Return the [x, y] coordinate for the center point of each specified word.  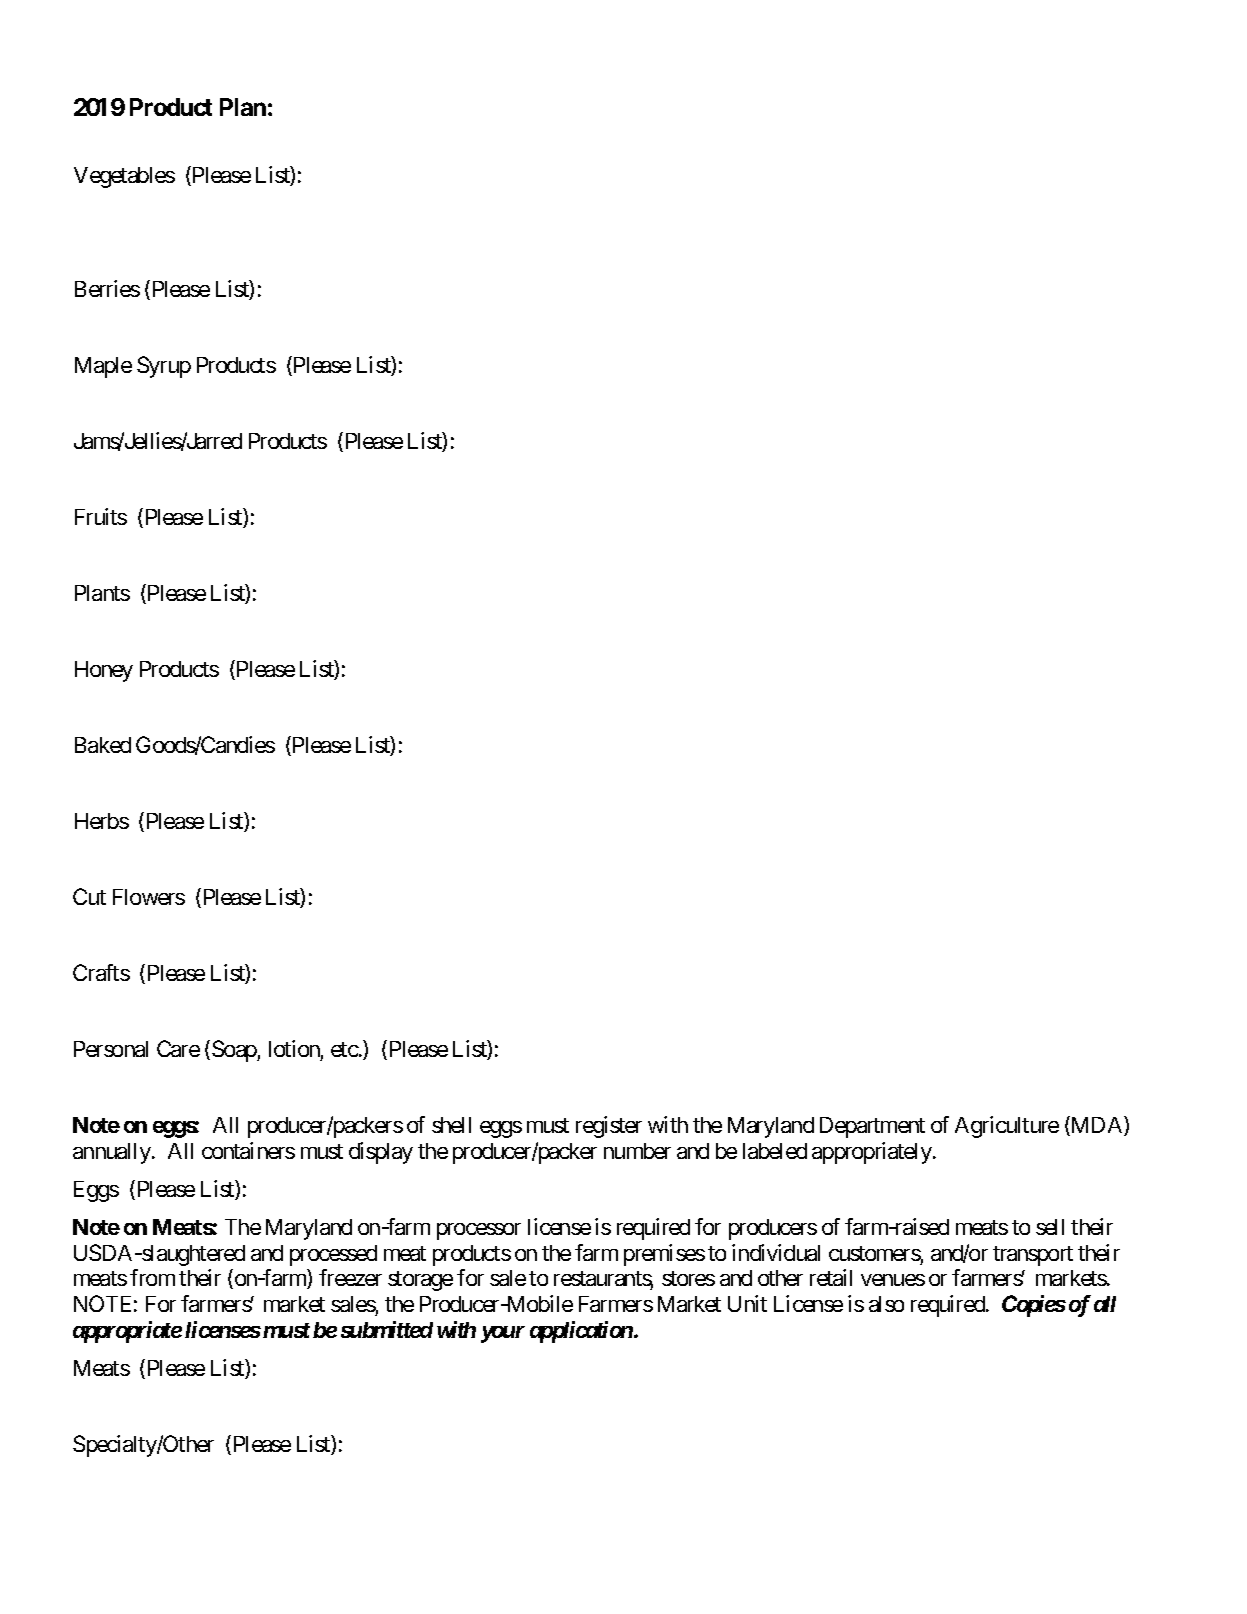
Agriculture [1007, 1127]
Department [872, 1127]
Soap [235, 1051]
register [609, 1127]
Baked [103, 745]
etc [345, 1049]
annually [112, 1153]
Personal [111, 1049]
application [581, 1332]
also [886, 1304]
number [637, 1151]
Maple [103, 367]
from [152, 1277]
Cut [89, 896]
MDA [1097, 1126]
